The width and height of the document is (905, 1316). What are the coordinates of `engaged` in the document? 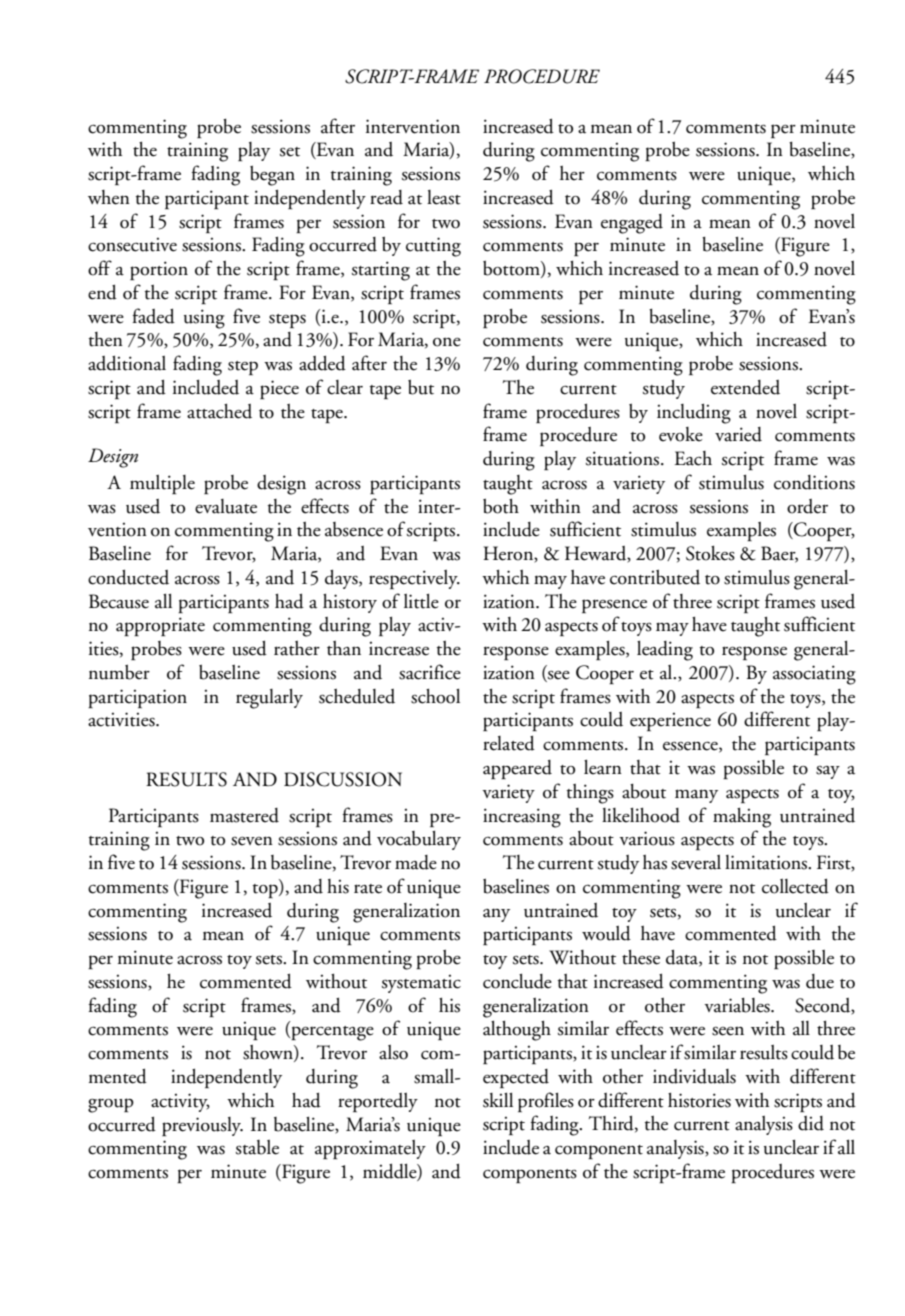 It's located at (632, 224).
